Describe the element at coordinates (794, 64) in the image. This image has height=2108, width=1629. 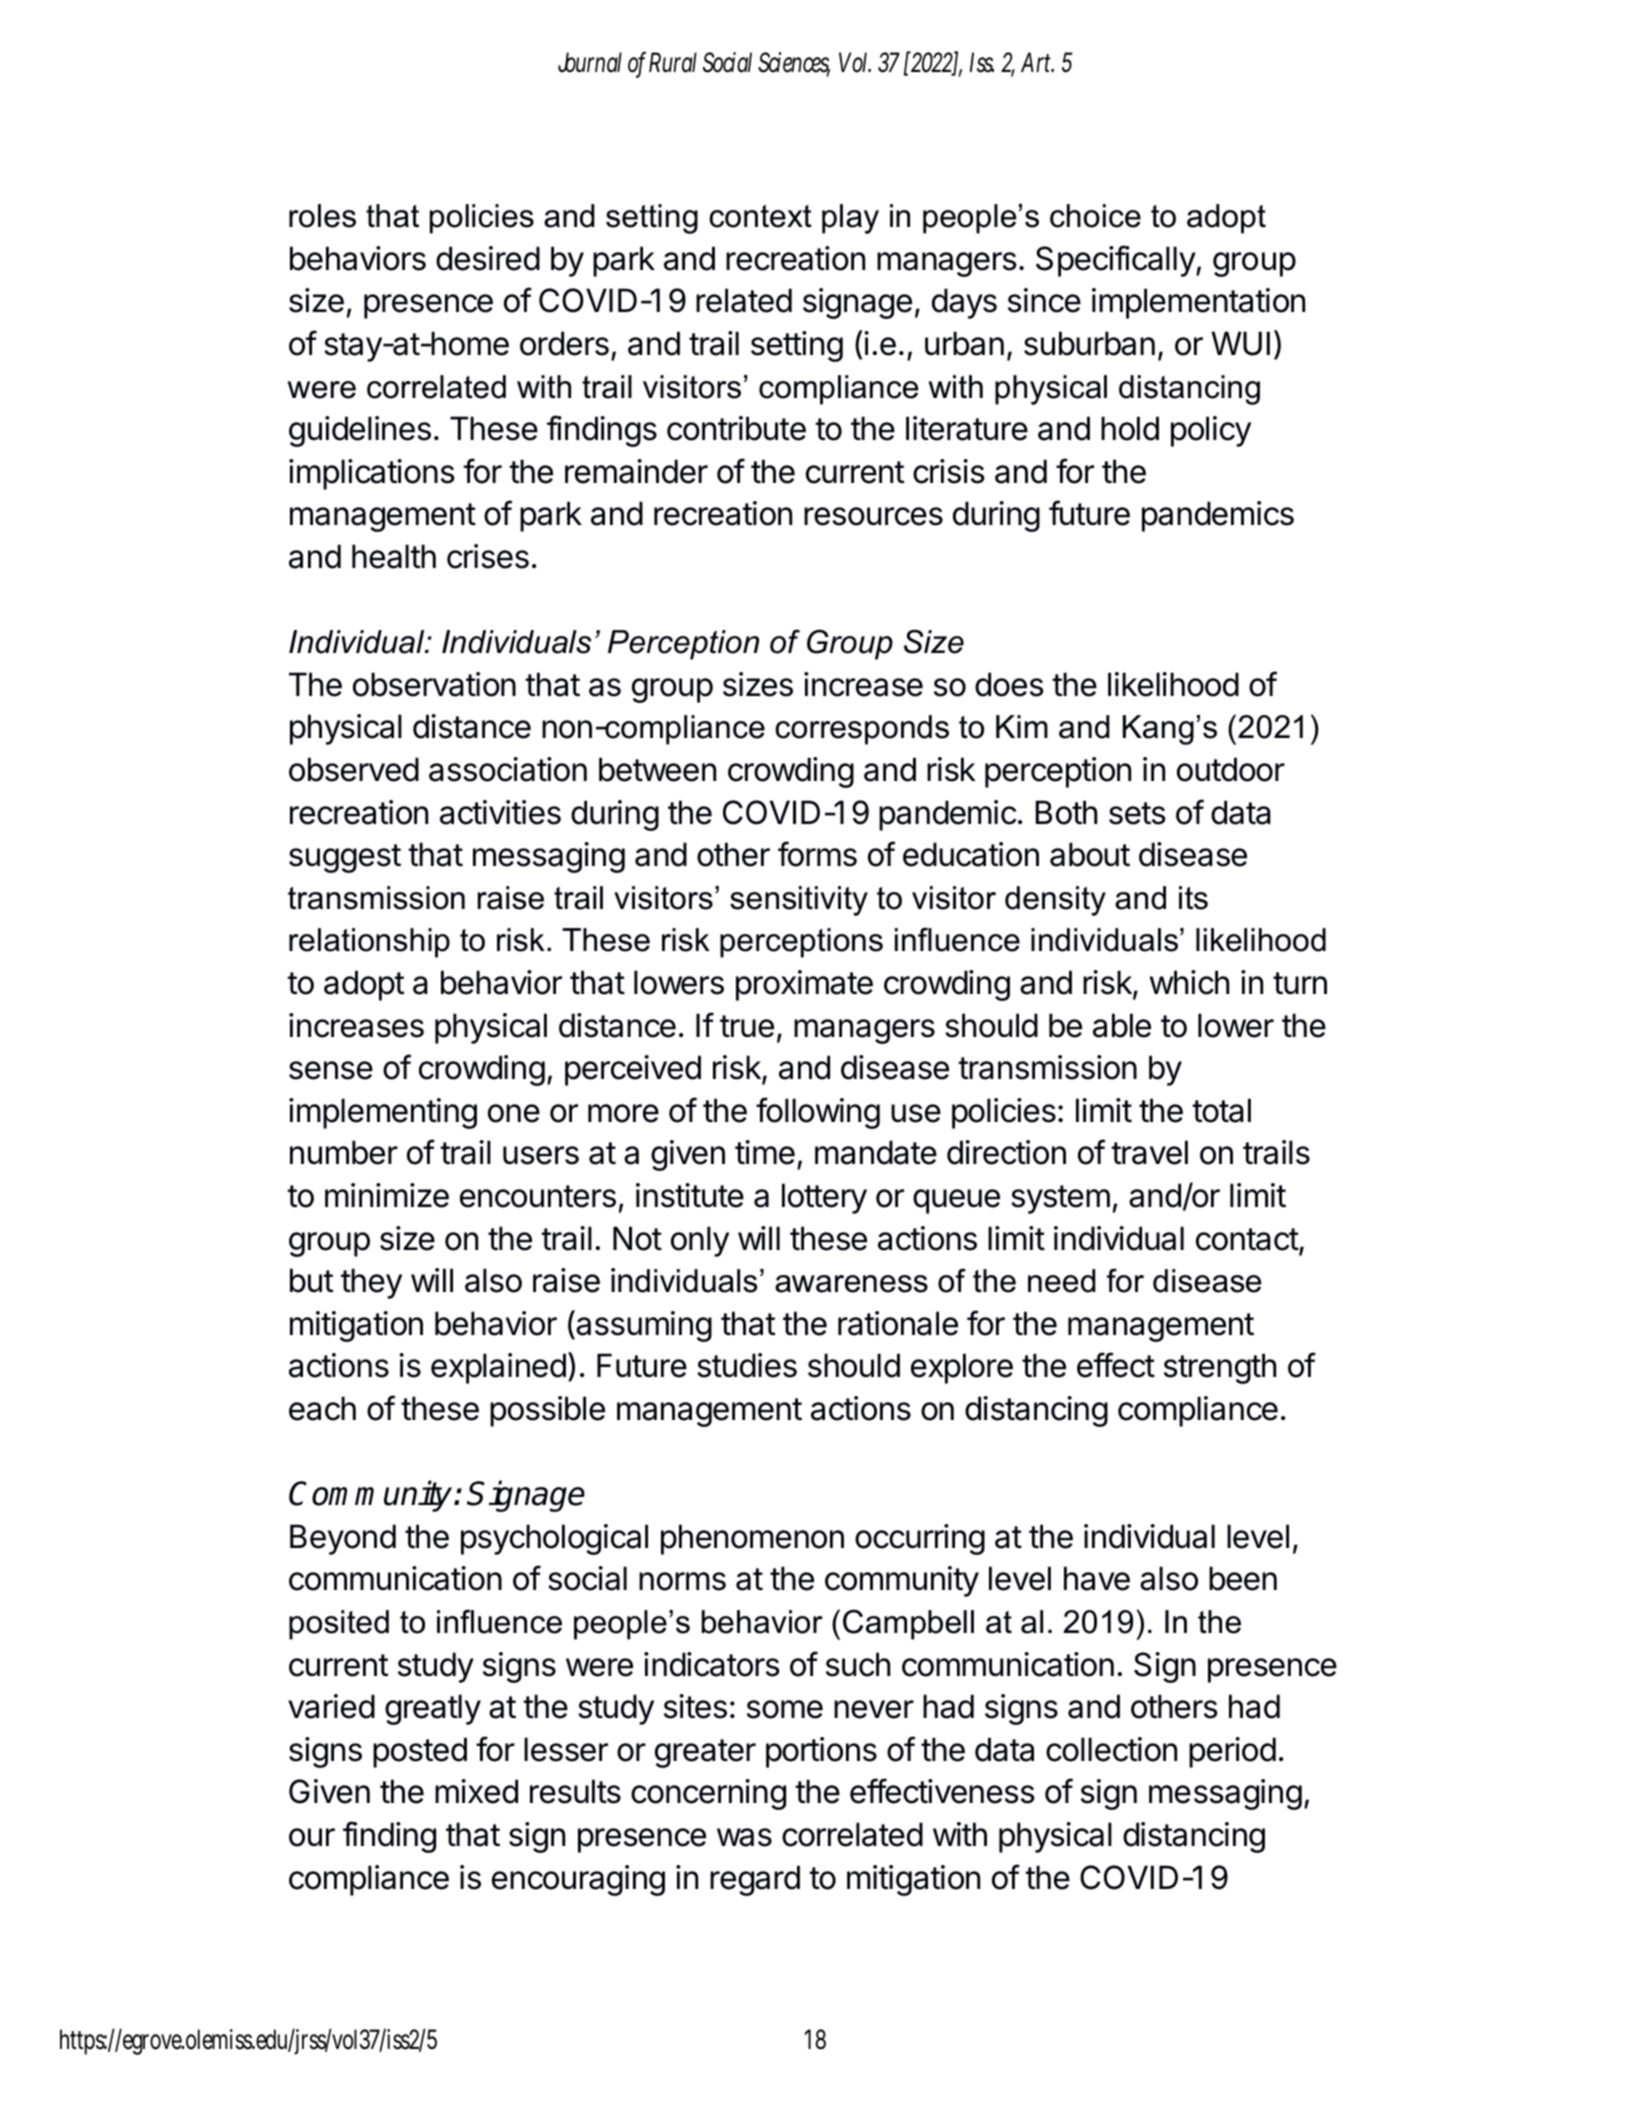
I see `Sciences` at that location.
